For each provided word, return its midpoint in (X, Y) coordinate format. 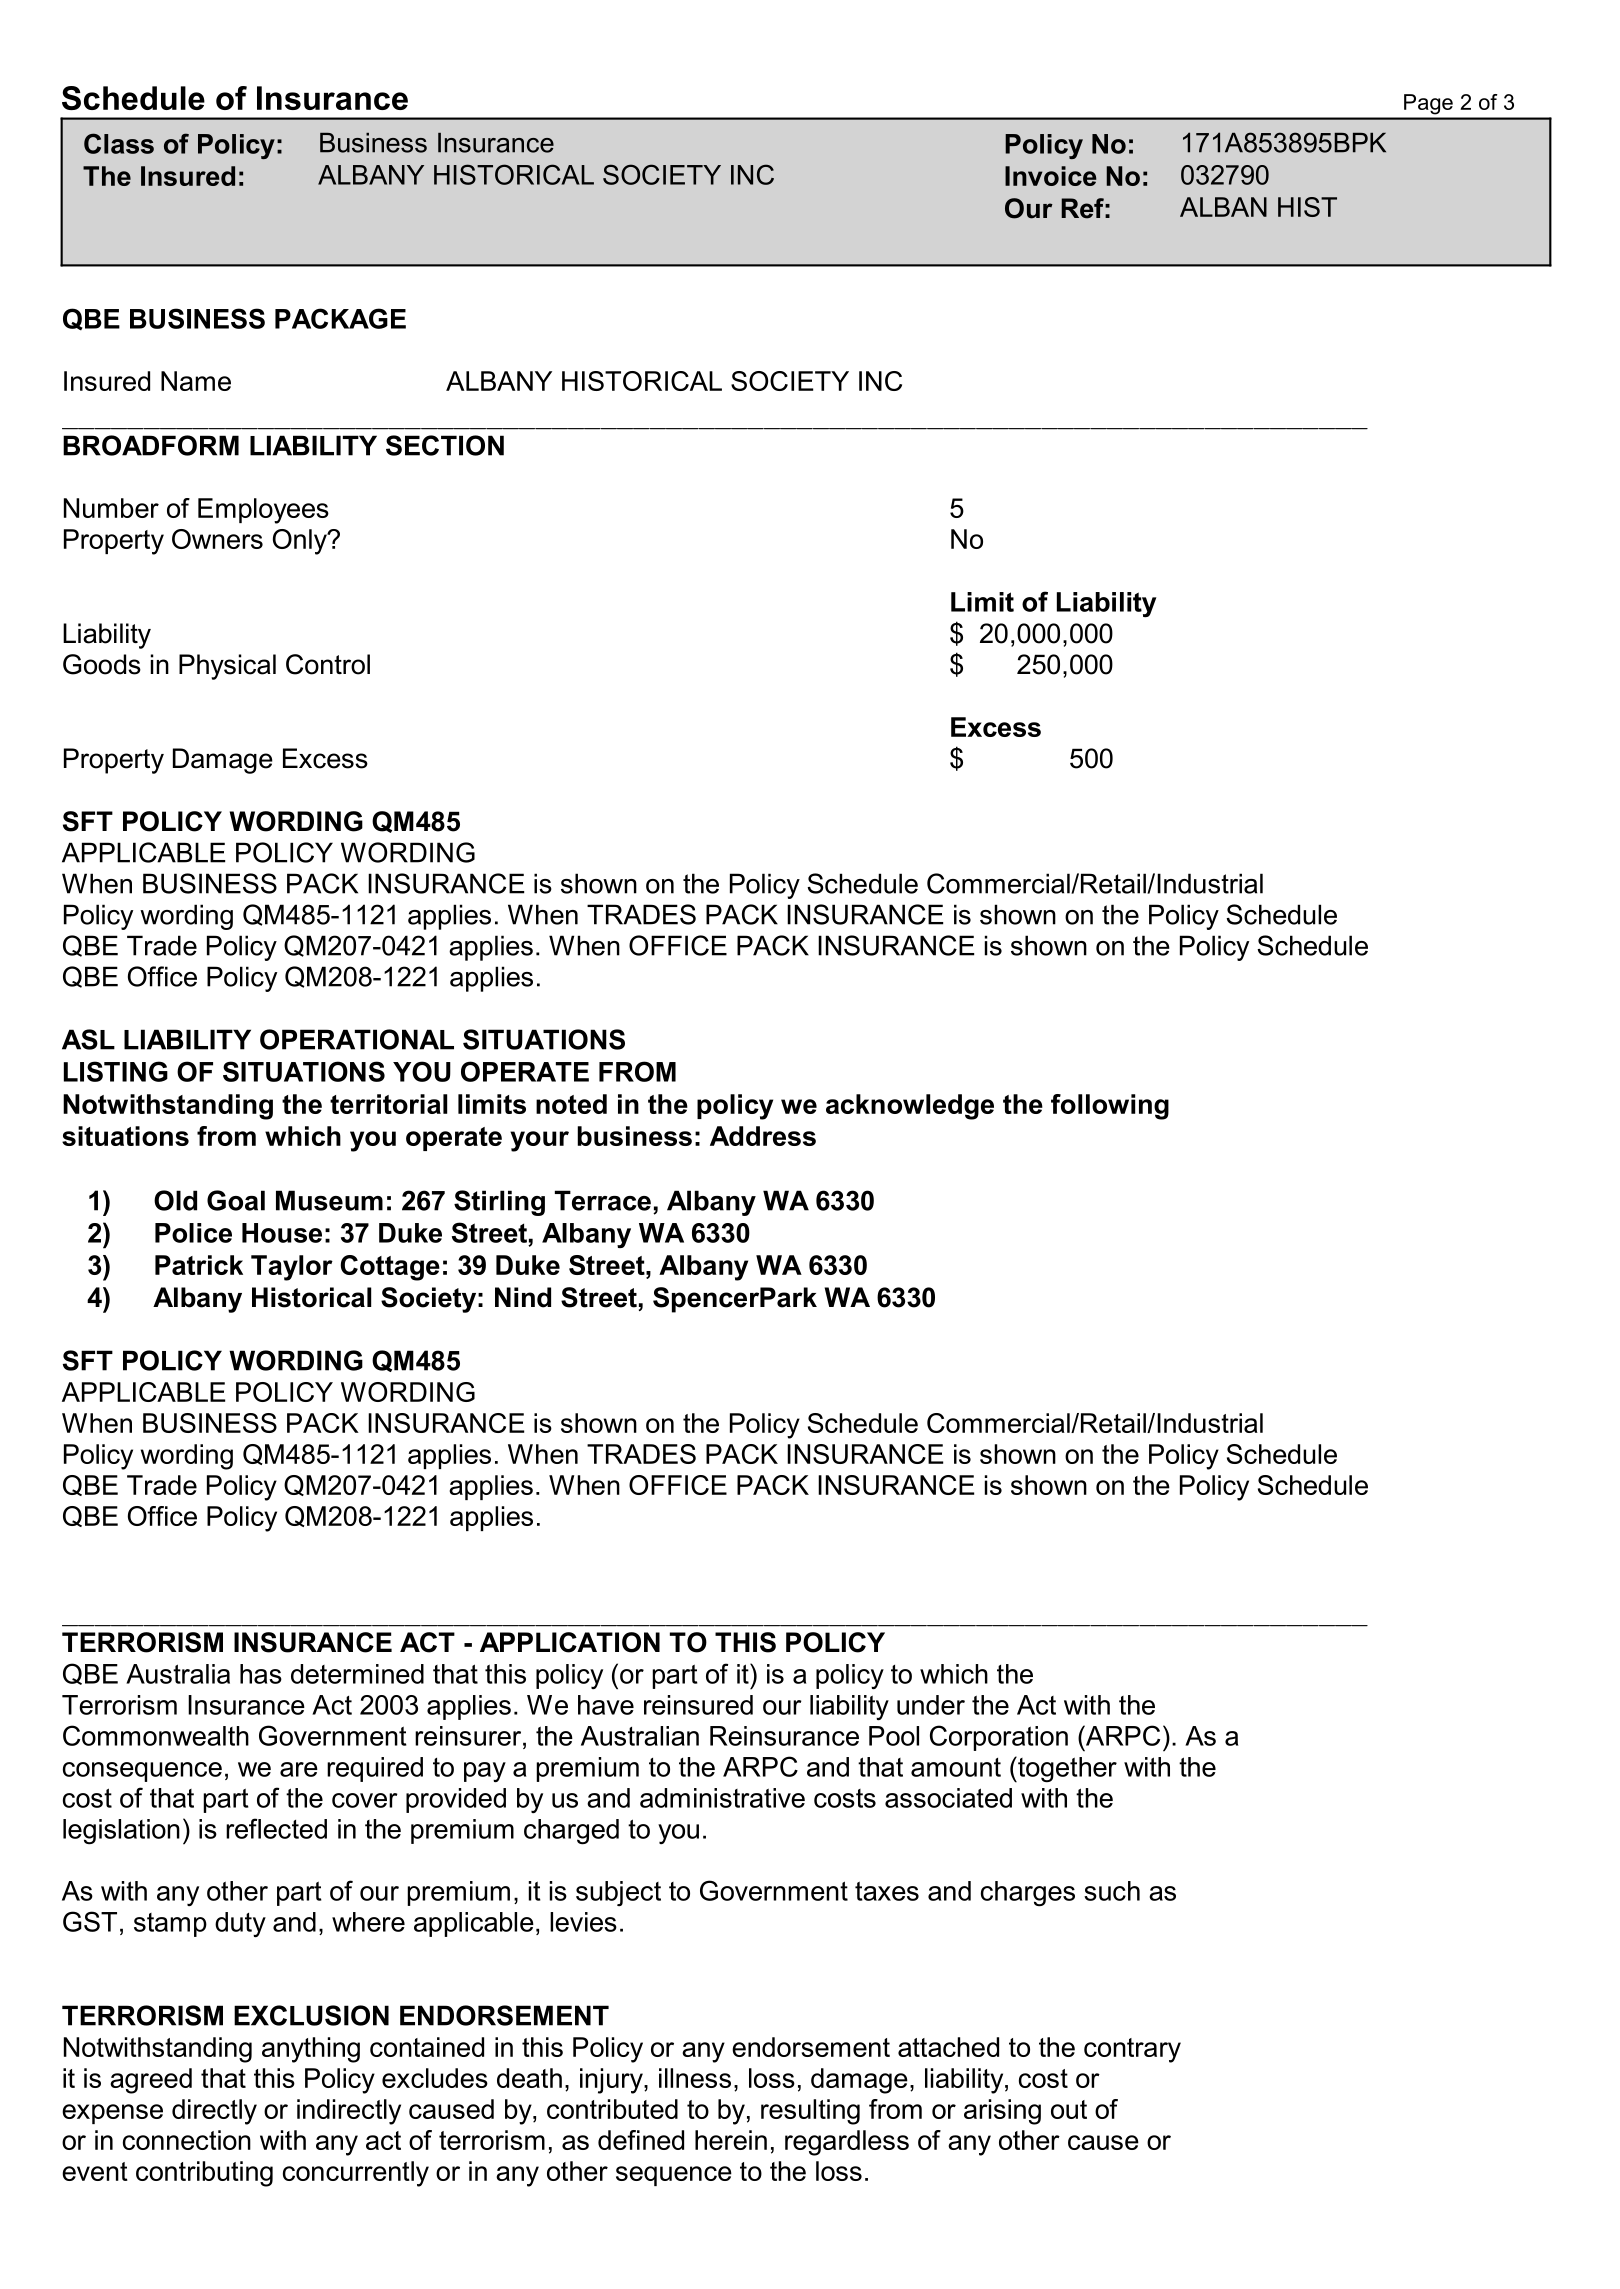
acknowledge (910, 1107)
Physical (227, 667)
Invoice (1051, 176)
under (931, 1705)
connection (187, 2140)
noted (571, 1104)
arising (1002, 2112)
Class (119, 143)
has (261, 1674)
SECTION (445, 445)
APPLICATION (570, 1642)
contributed (612, 2109)
